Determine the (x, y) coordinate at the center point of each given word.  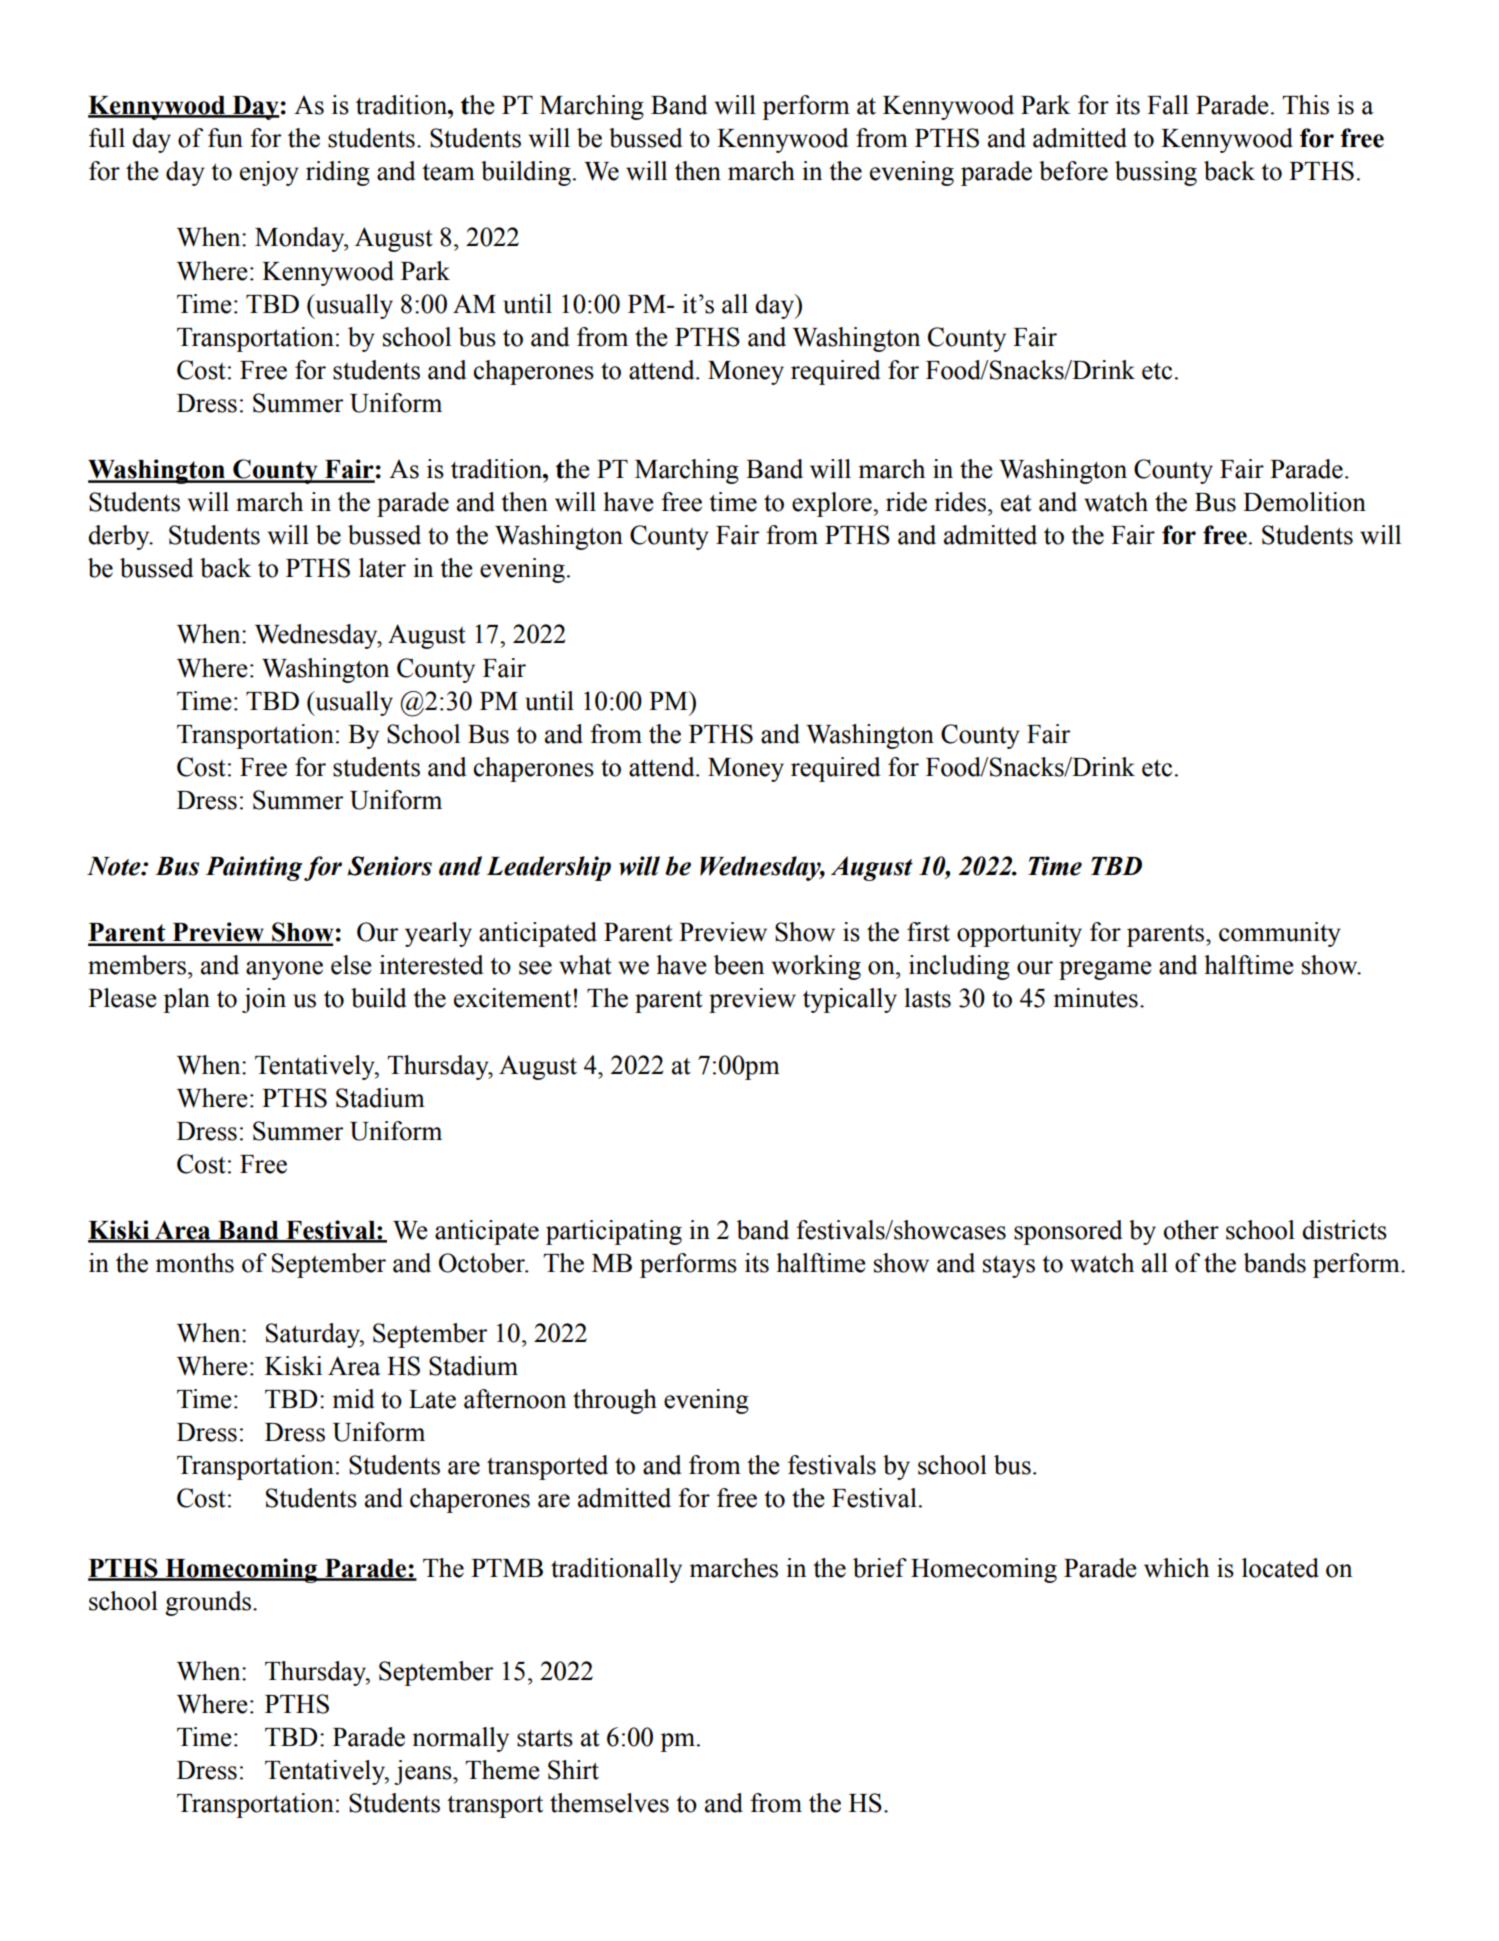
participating (614, 1232)
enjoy (269, 173)
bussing (1156, 173)
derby (120, 537)
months (194, 1263)
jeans (424, 1772)
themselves (609, 1803)
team (448, 172)
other (1191, 1230)
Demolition (1304, 502)
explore (833, 504)
